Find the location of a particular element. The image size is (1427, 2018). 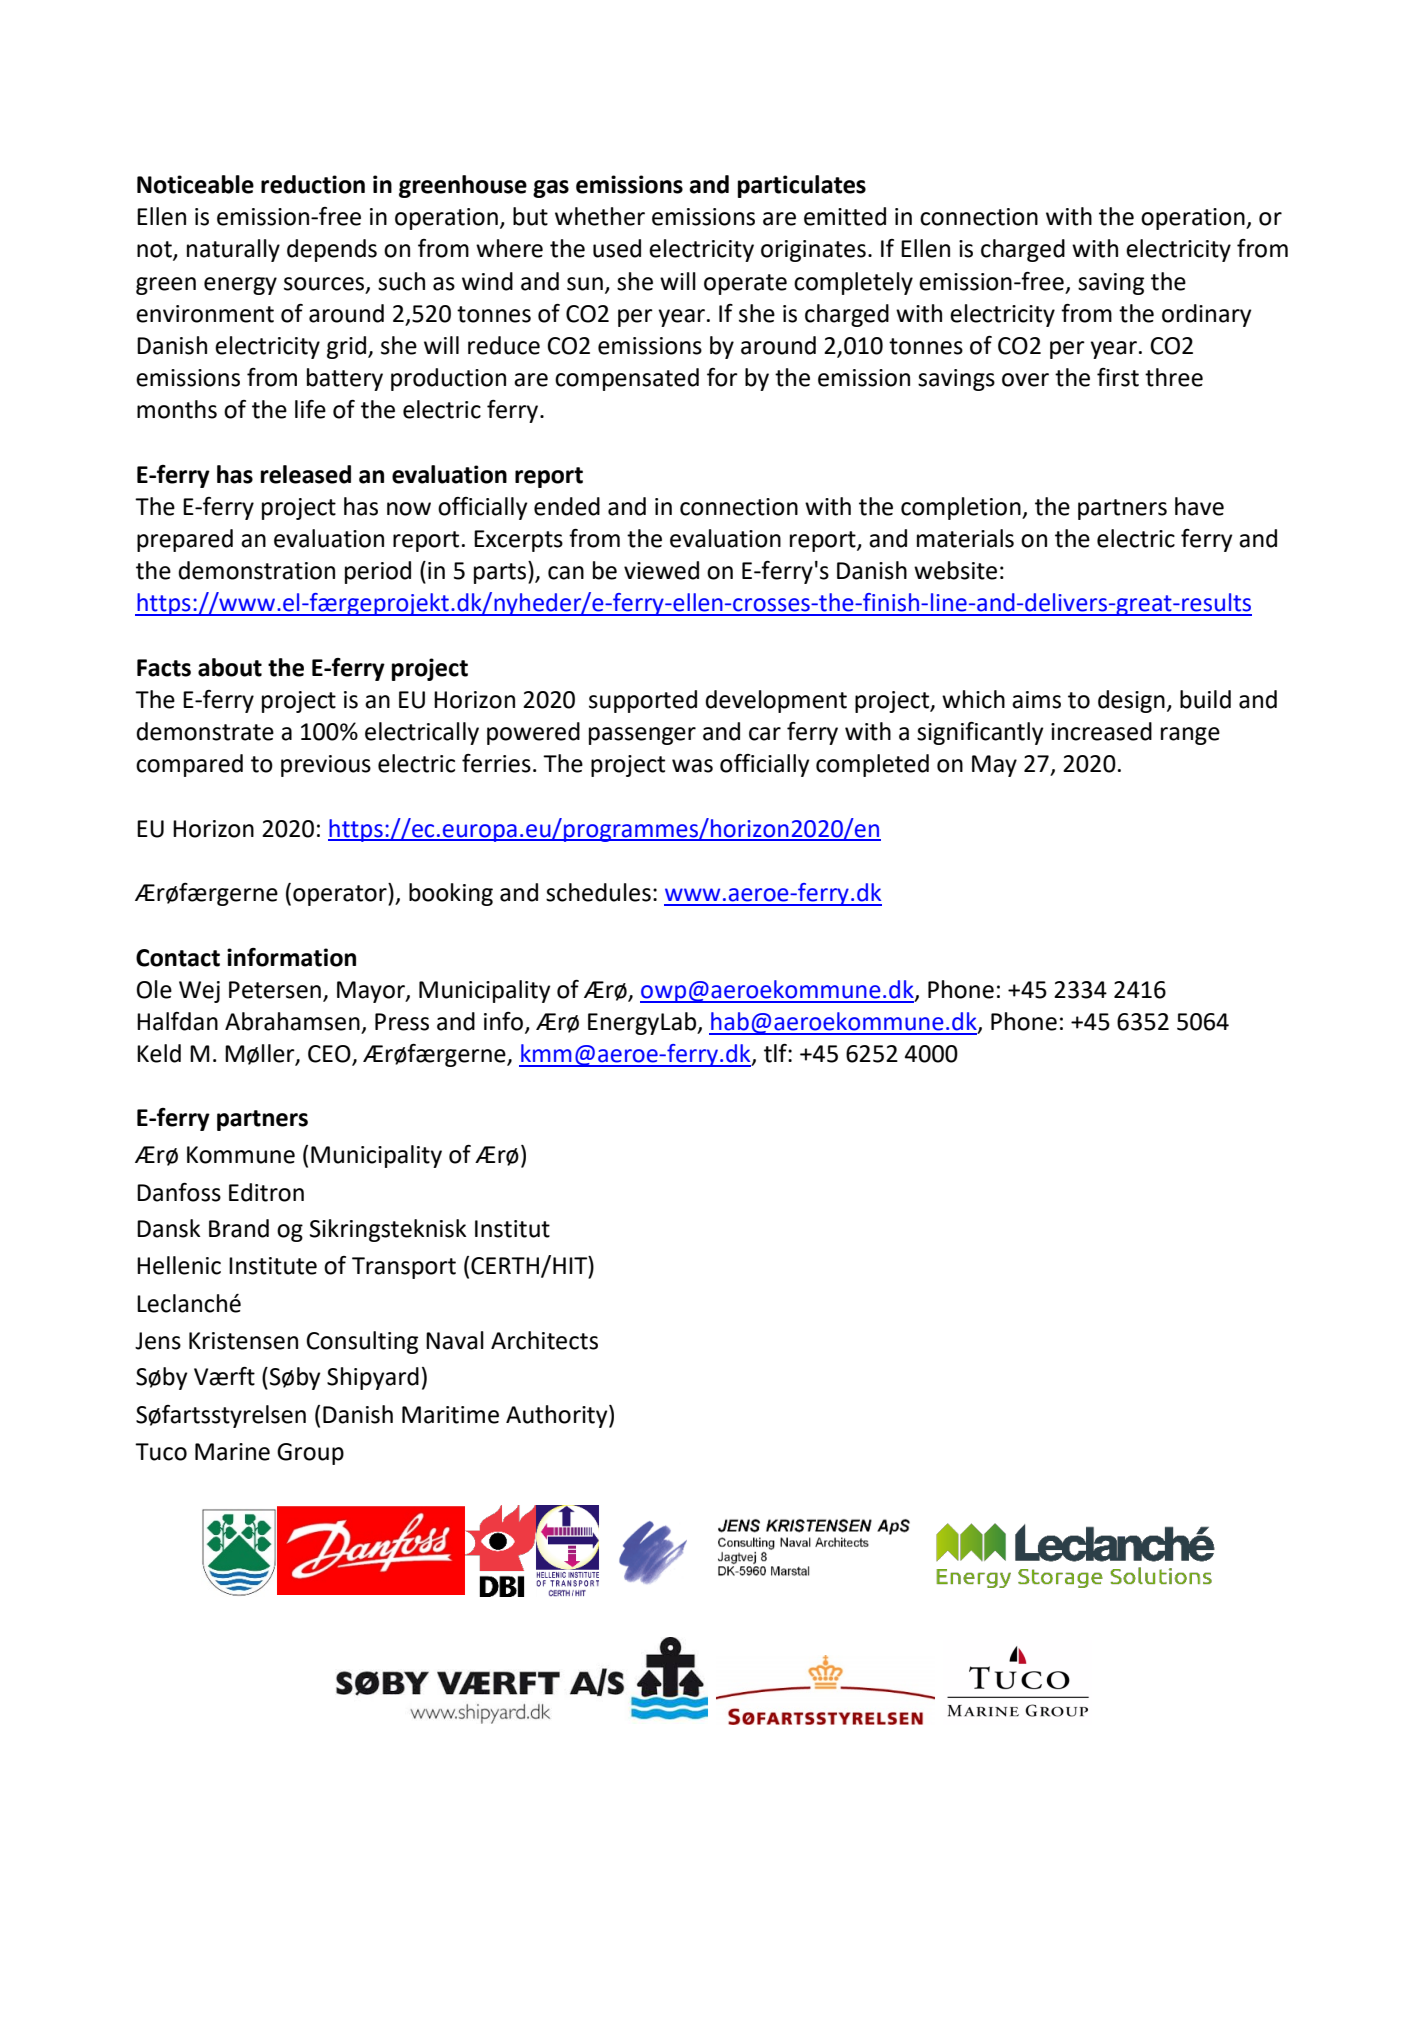

previous is located at coordinates (326, 766).
